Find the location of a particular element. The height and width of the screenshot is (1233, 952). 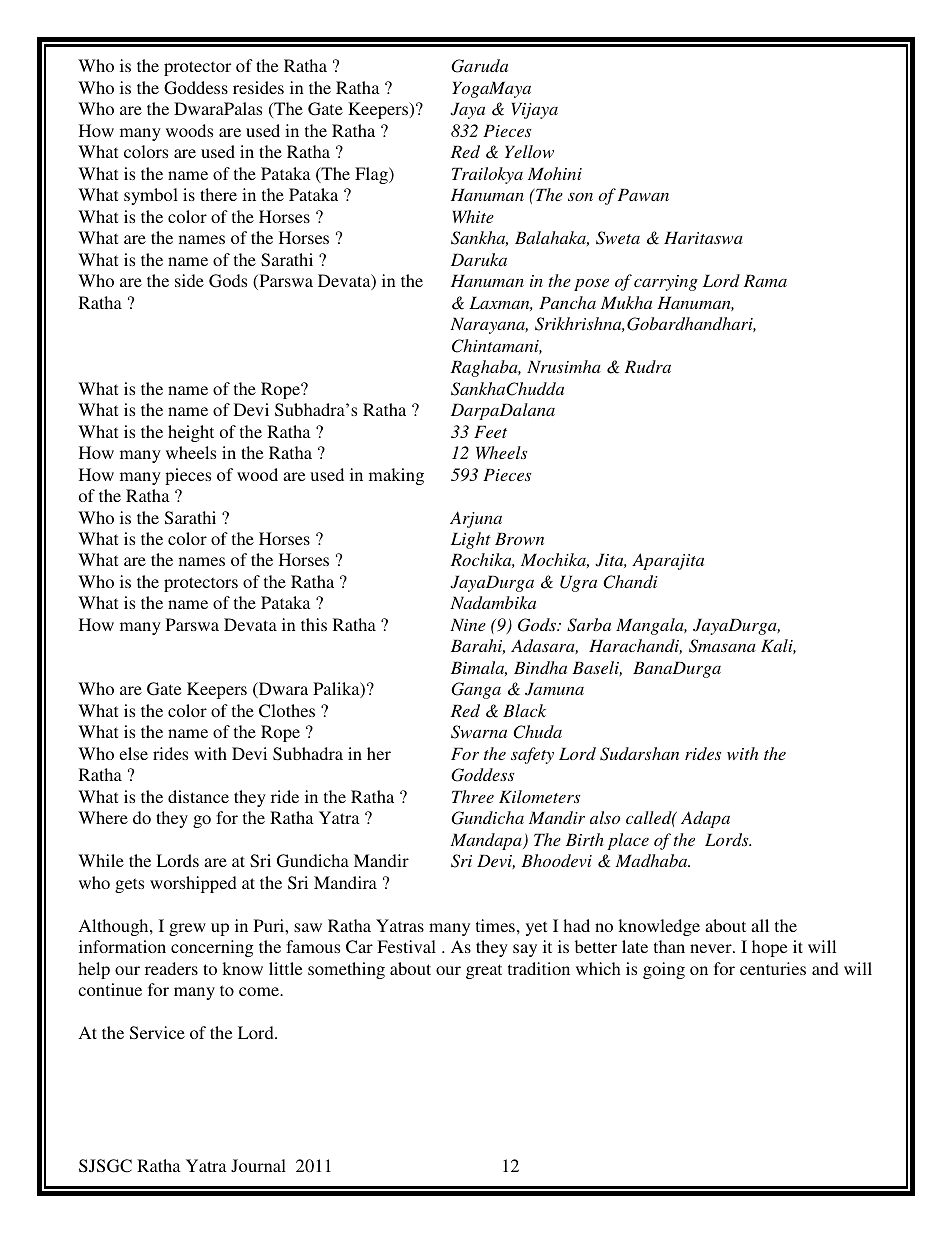

Garuda is located at coordinates (479, 66).
